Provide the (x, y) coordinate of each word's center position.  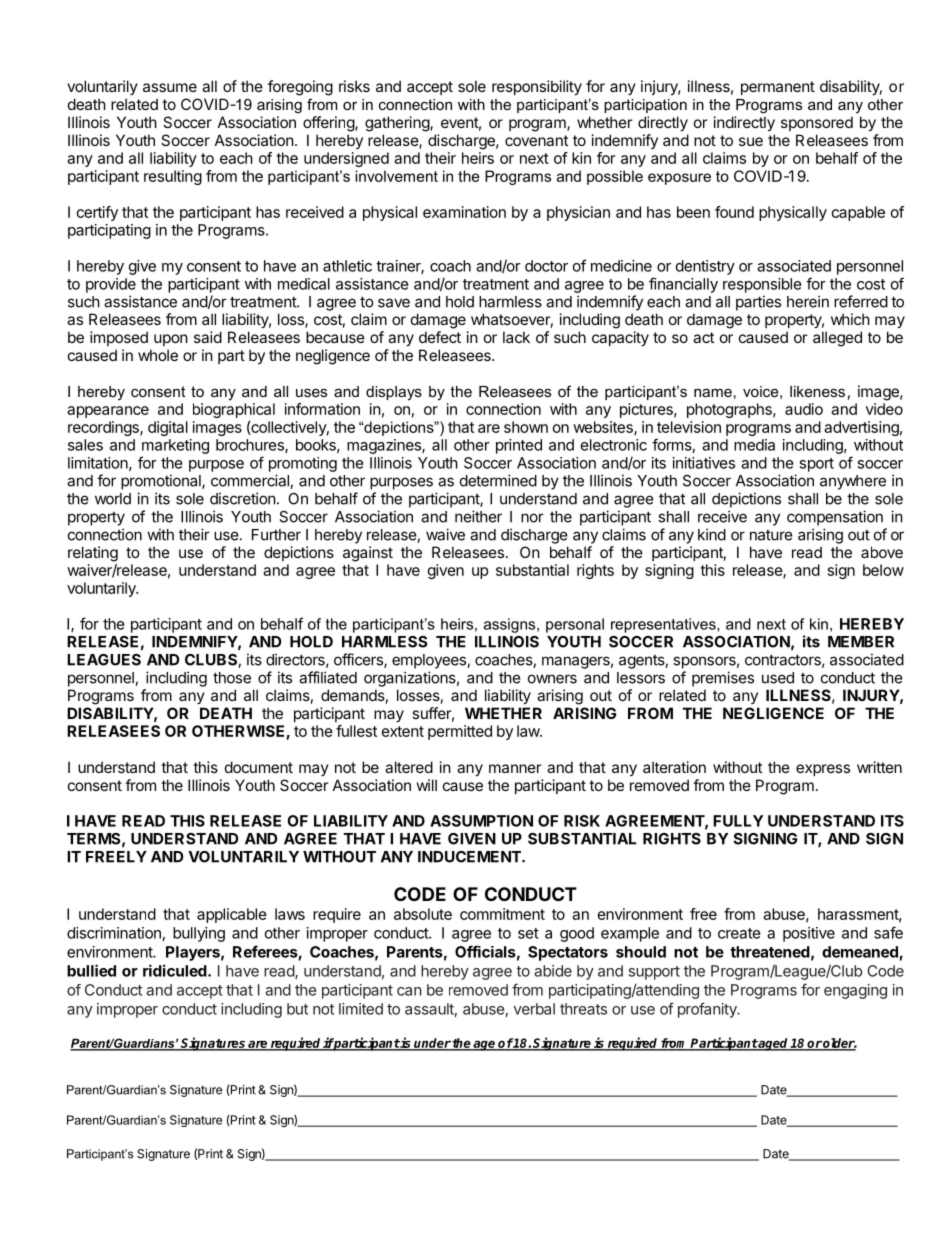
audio (804, 409)
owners (552, 679)
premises (723, 679)
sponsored (817, 123)
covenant (536, 140)
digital (168, 428)
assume (170, 87)
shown (526, 427)
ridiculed (176, 970)
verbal (534, 1009)
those (232, 678)
